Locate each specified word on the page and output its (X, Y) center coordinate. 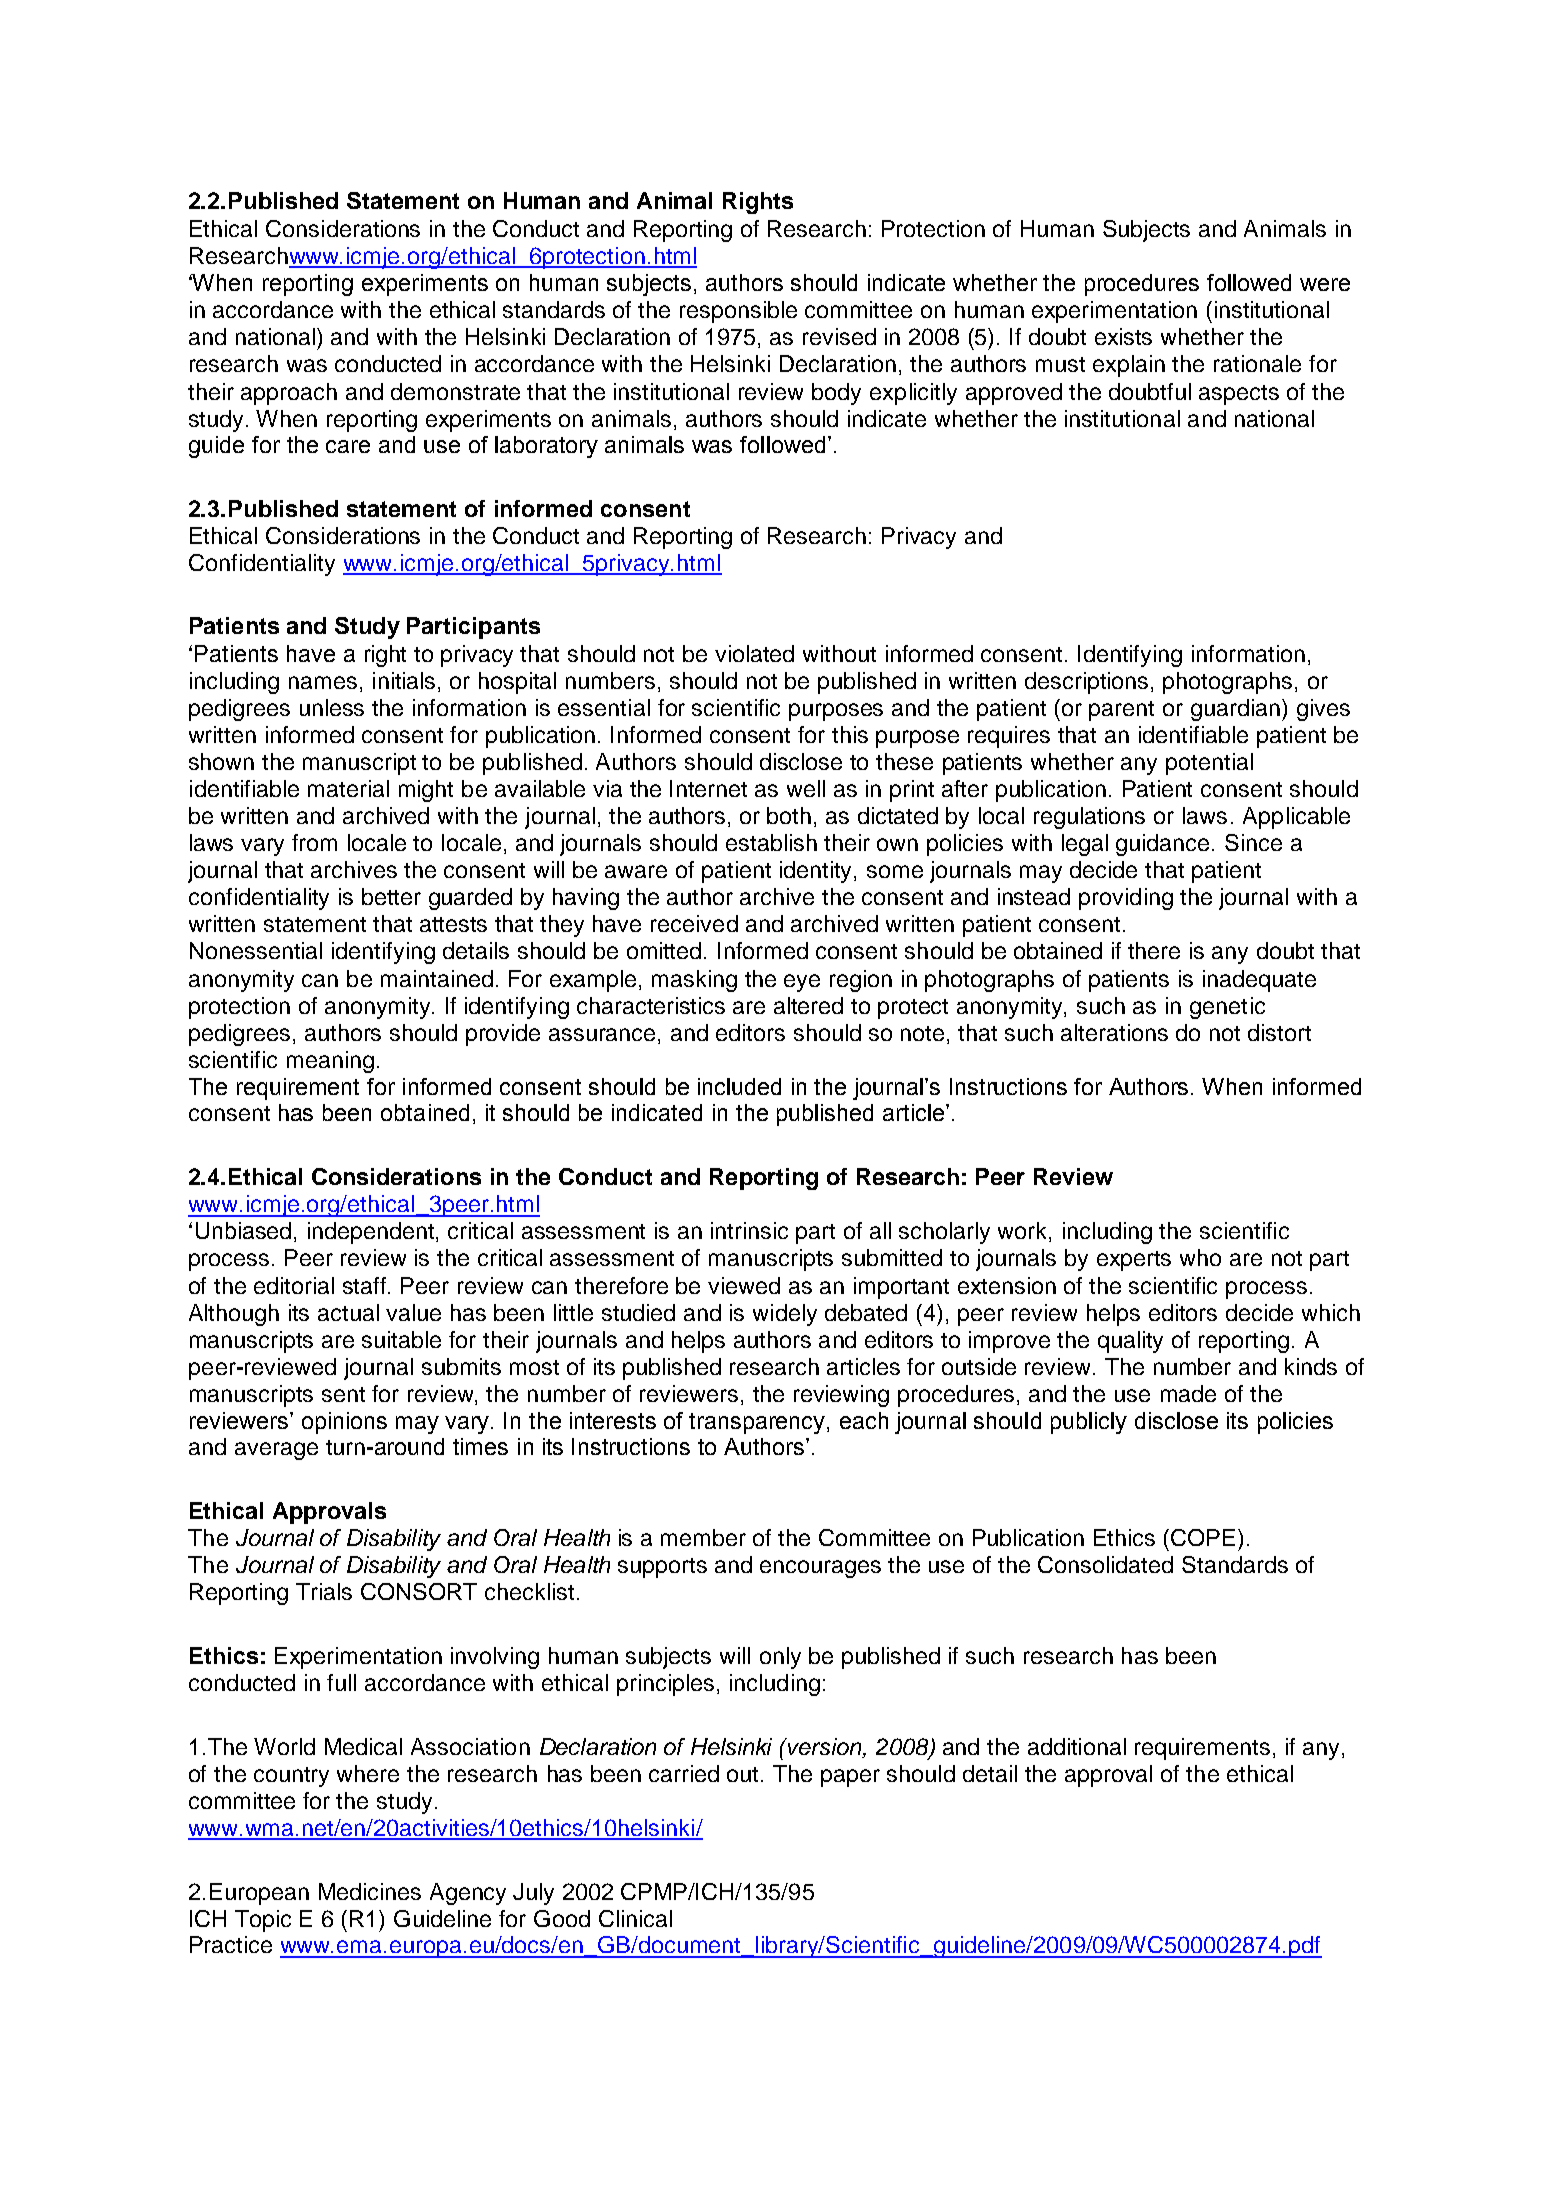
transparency (758, 1423)
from (314, 842)
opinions (344, 1423)
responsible (738, 312)
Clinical (635, 1918)
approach (289, 394)
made (1188, 1393)
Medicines (370, 1891)
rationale (1257, 363)
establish (771, 842)
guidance (1164, 845)
